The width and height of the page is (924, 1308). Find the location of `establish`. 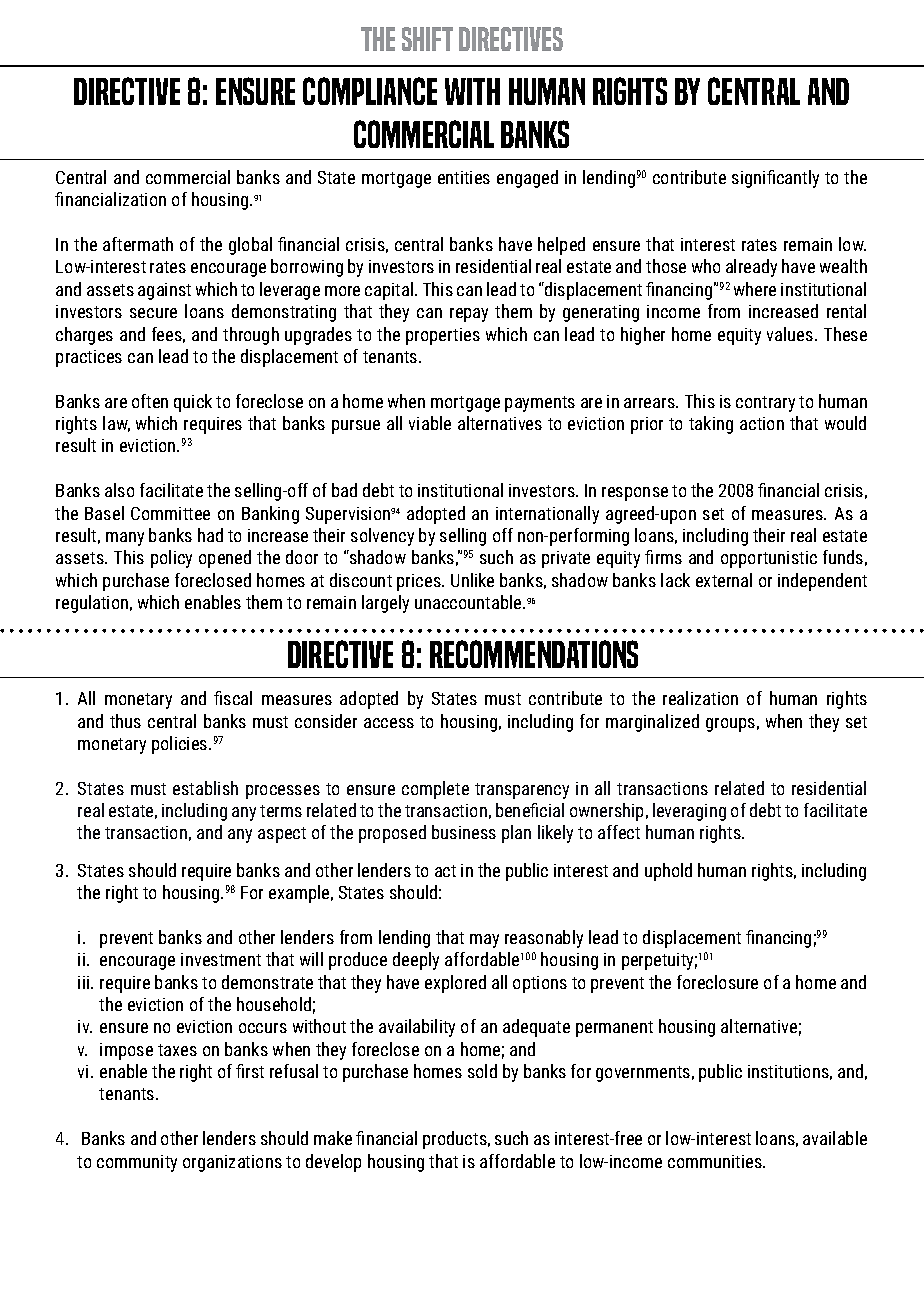

establish is located at coordinates (205, 788).
